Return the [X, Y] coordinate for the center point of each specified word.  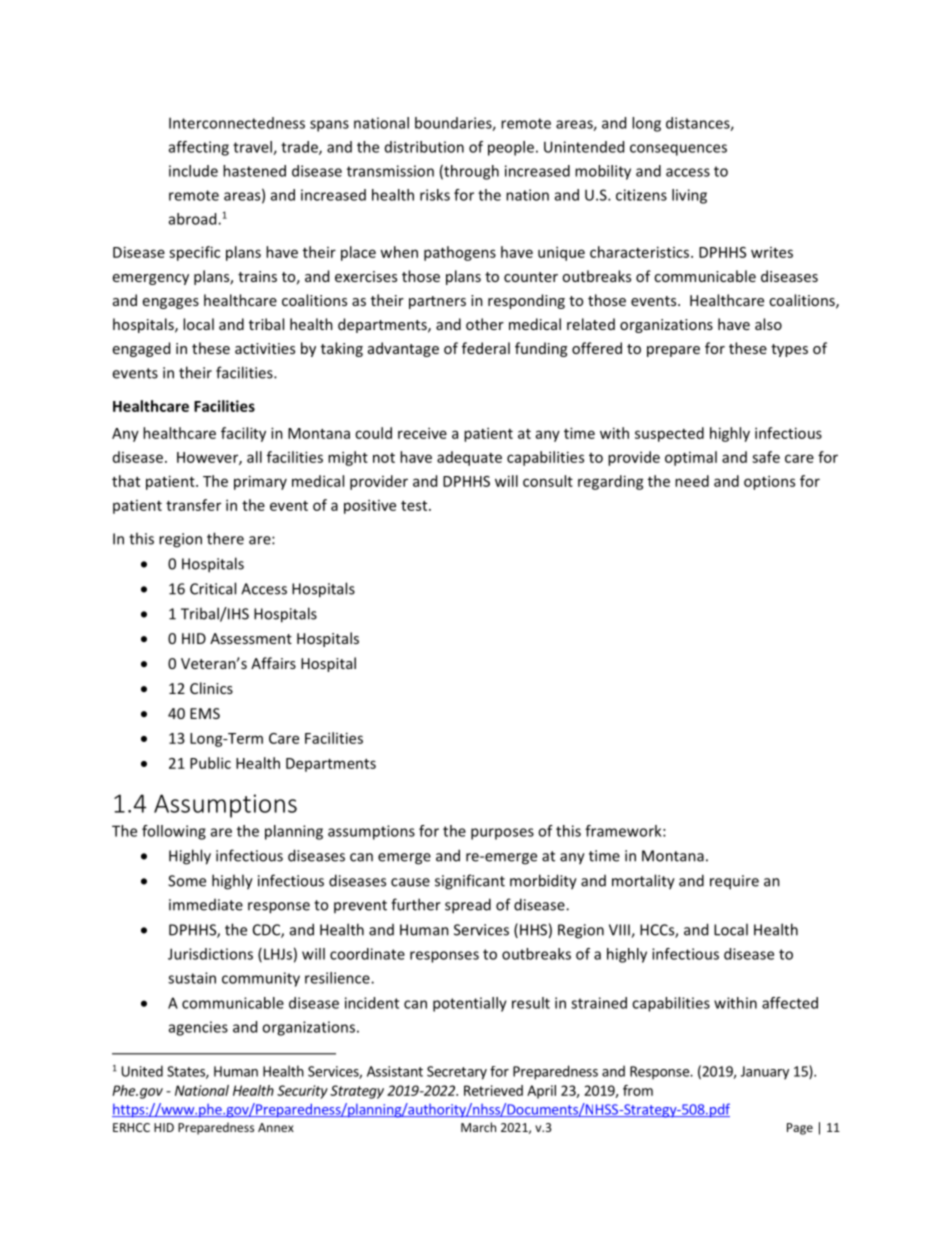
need [692, 481]
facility [243, 434]
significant [470, 882]
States [187, 1072]
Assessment [251, 638]
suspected [669, 434]
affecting [199, 148]
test [415, 506]
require [734, 882]
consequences [678, 150]
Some [187, 881]
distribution [424, 147]
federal [486, 348]
